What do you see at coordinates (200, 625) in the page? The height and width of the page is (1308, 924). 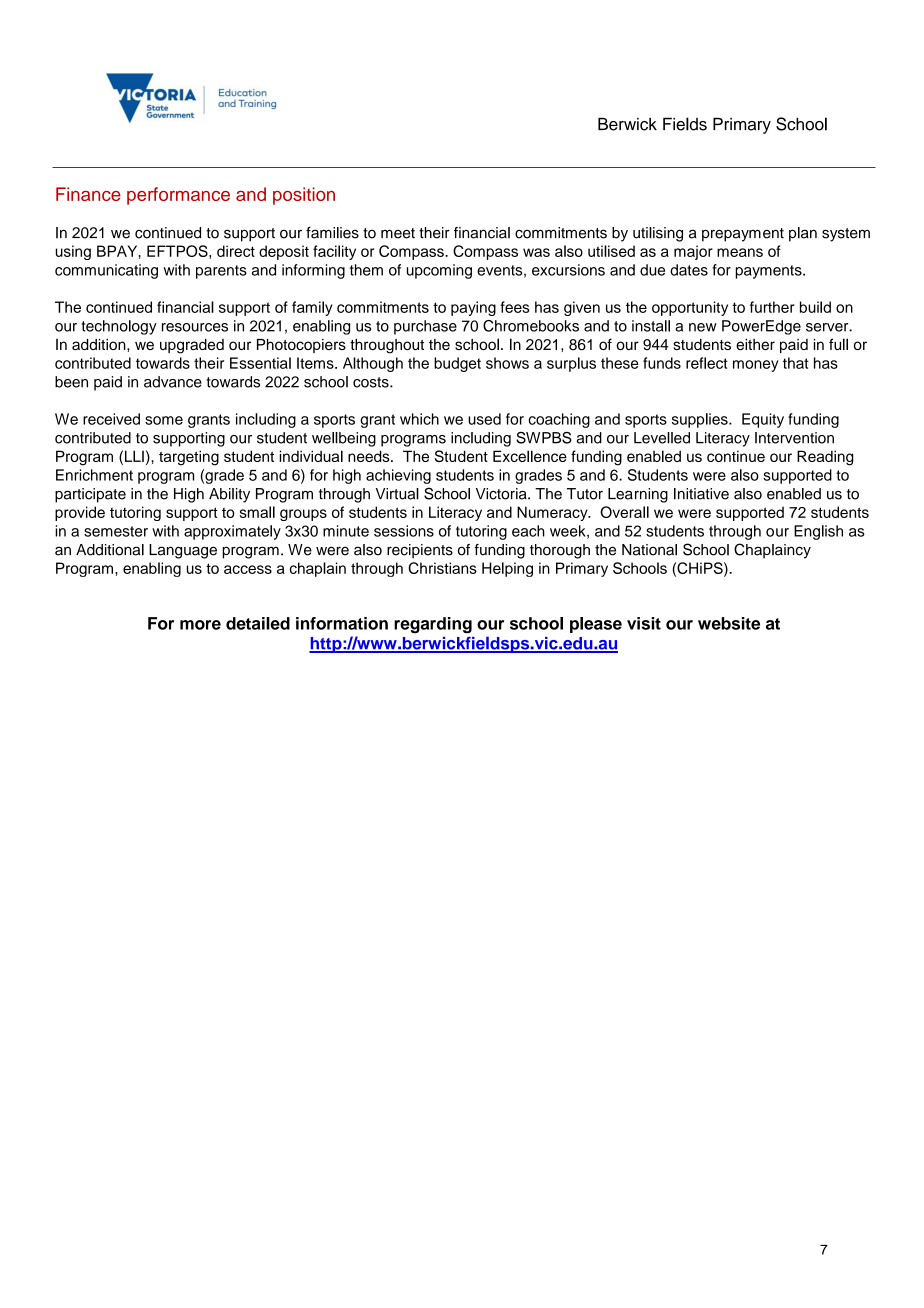 I see `more` at bounding box center [200, 625].
